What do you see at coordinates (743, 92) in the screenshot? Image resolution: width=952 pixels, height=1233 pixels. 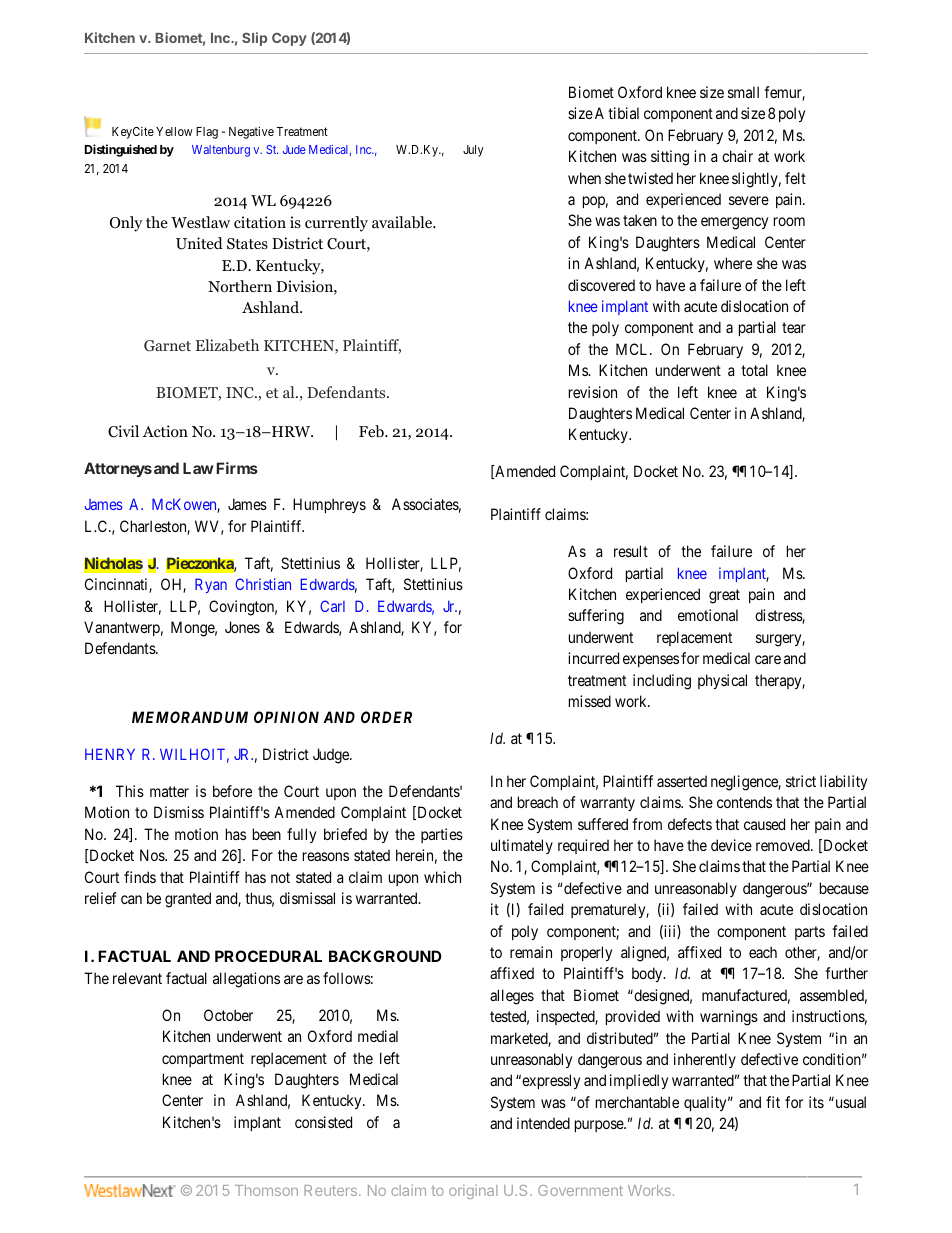 I see `small` at bounding box center [743, 92].
